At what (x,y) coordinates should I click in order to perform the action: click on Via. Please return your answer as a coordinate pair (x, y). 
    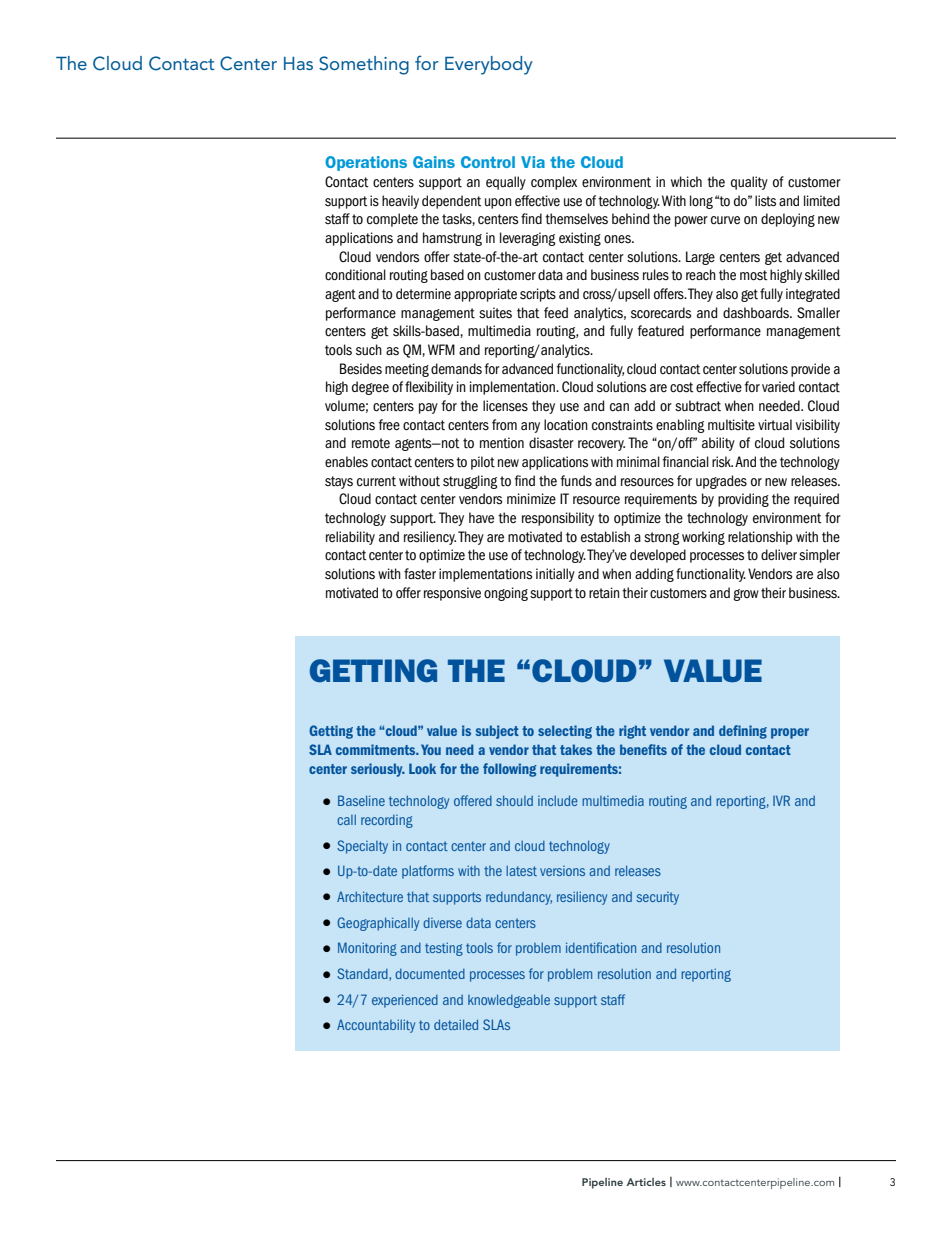
    Looking at the image, I should click on (533, 162).
